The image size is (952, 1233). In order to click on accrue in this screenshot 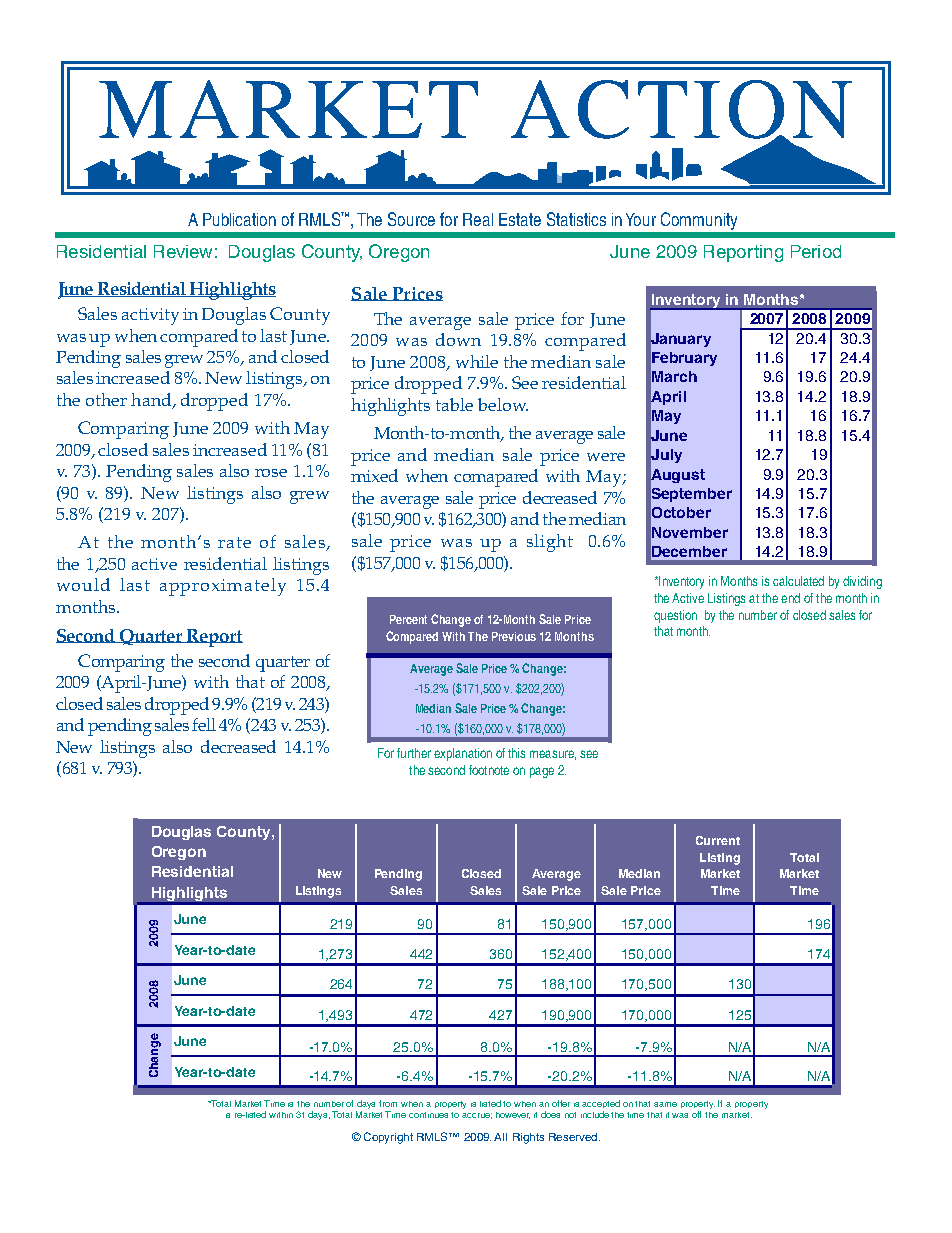, I will do `click(477, 1116)`.
